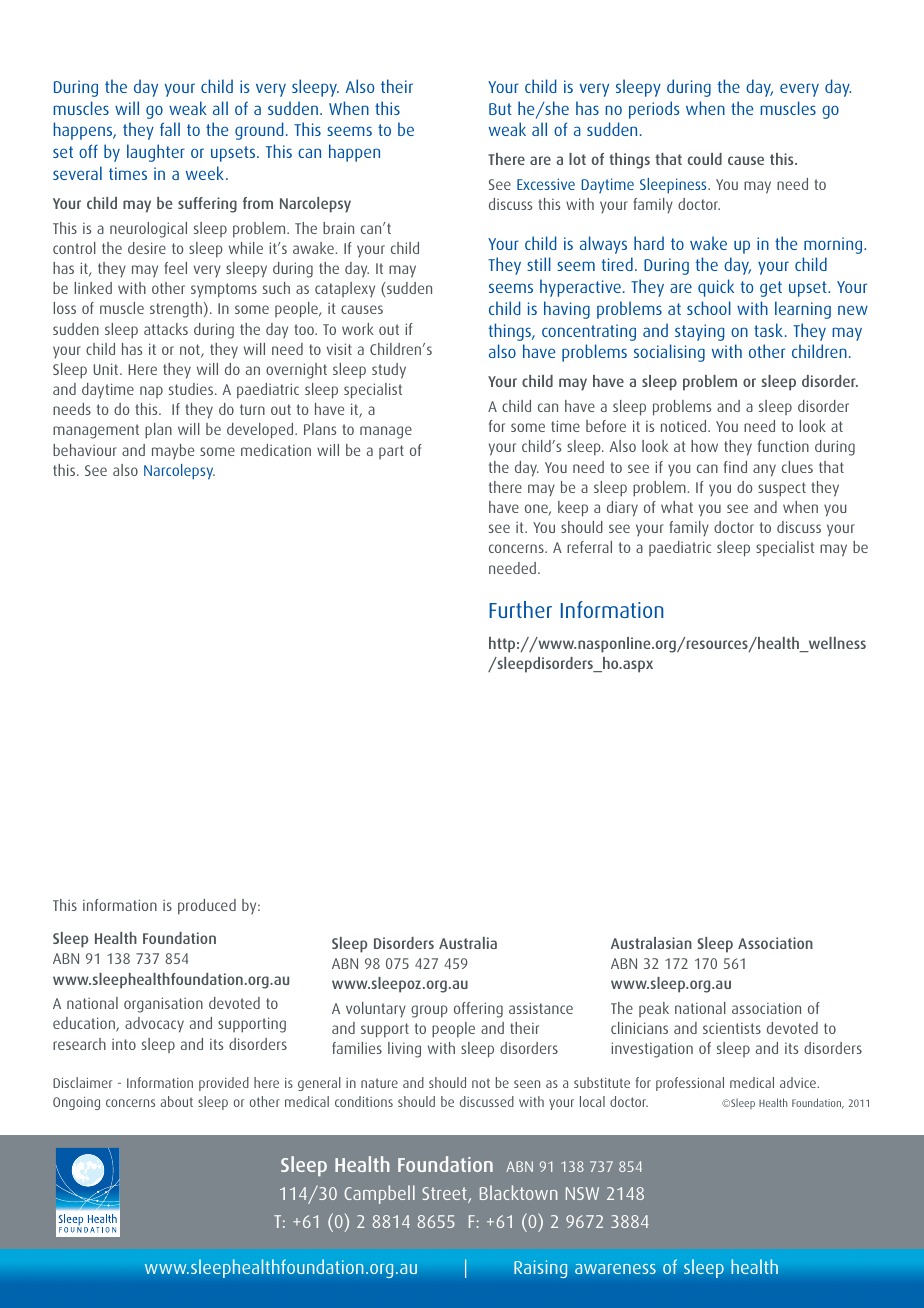  I want to click on produced, so click(207, 907).
